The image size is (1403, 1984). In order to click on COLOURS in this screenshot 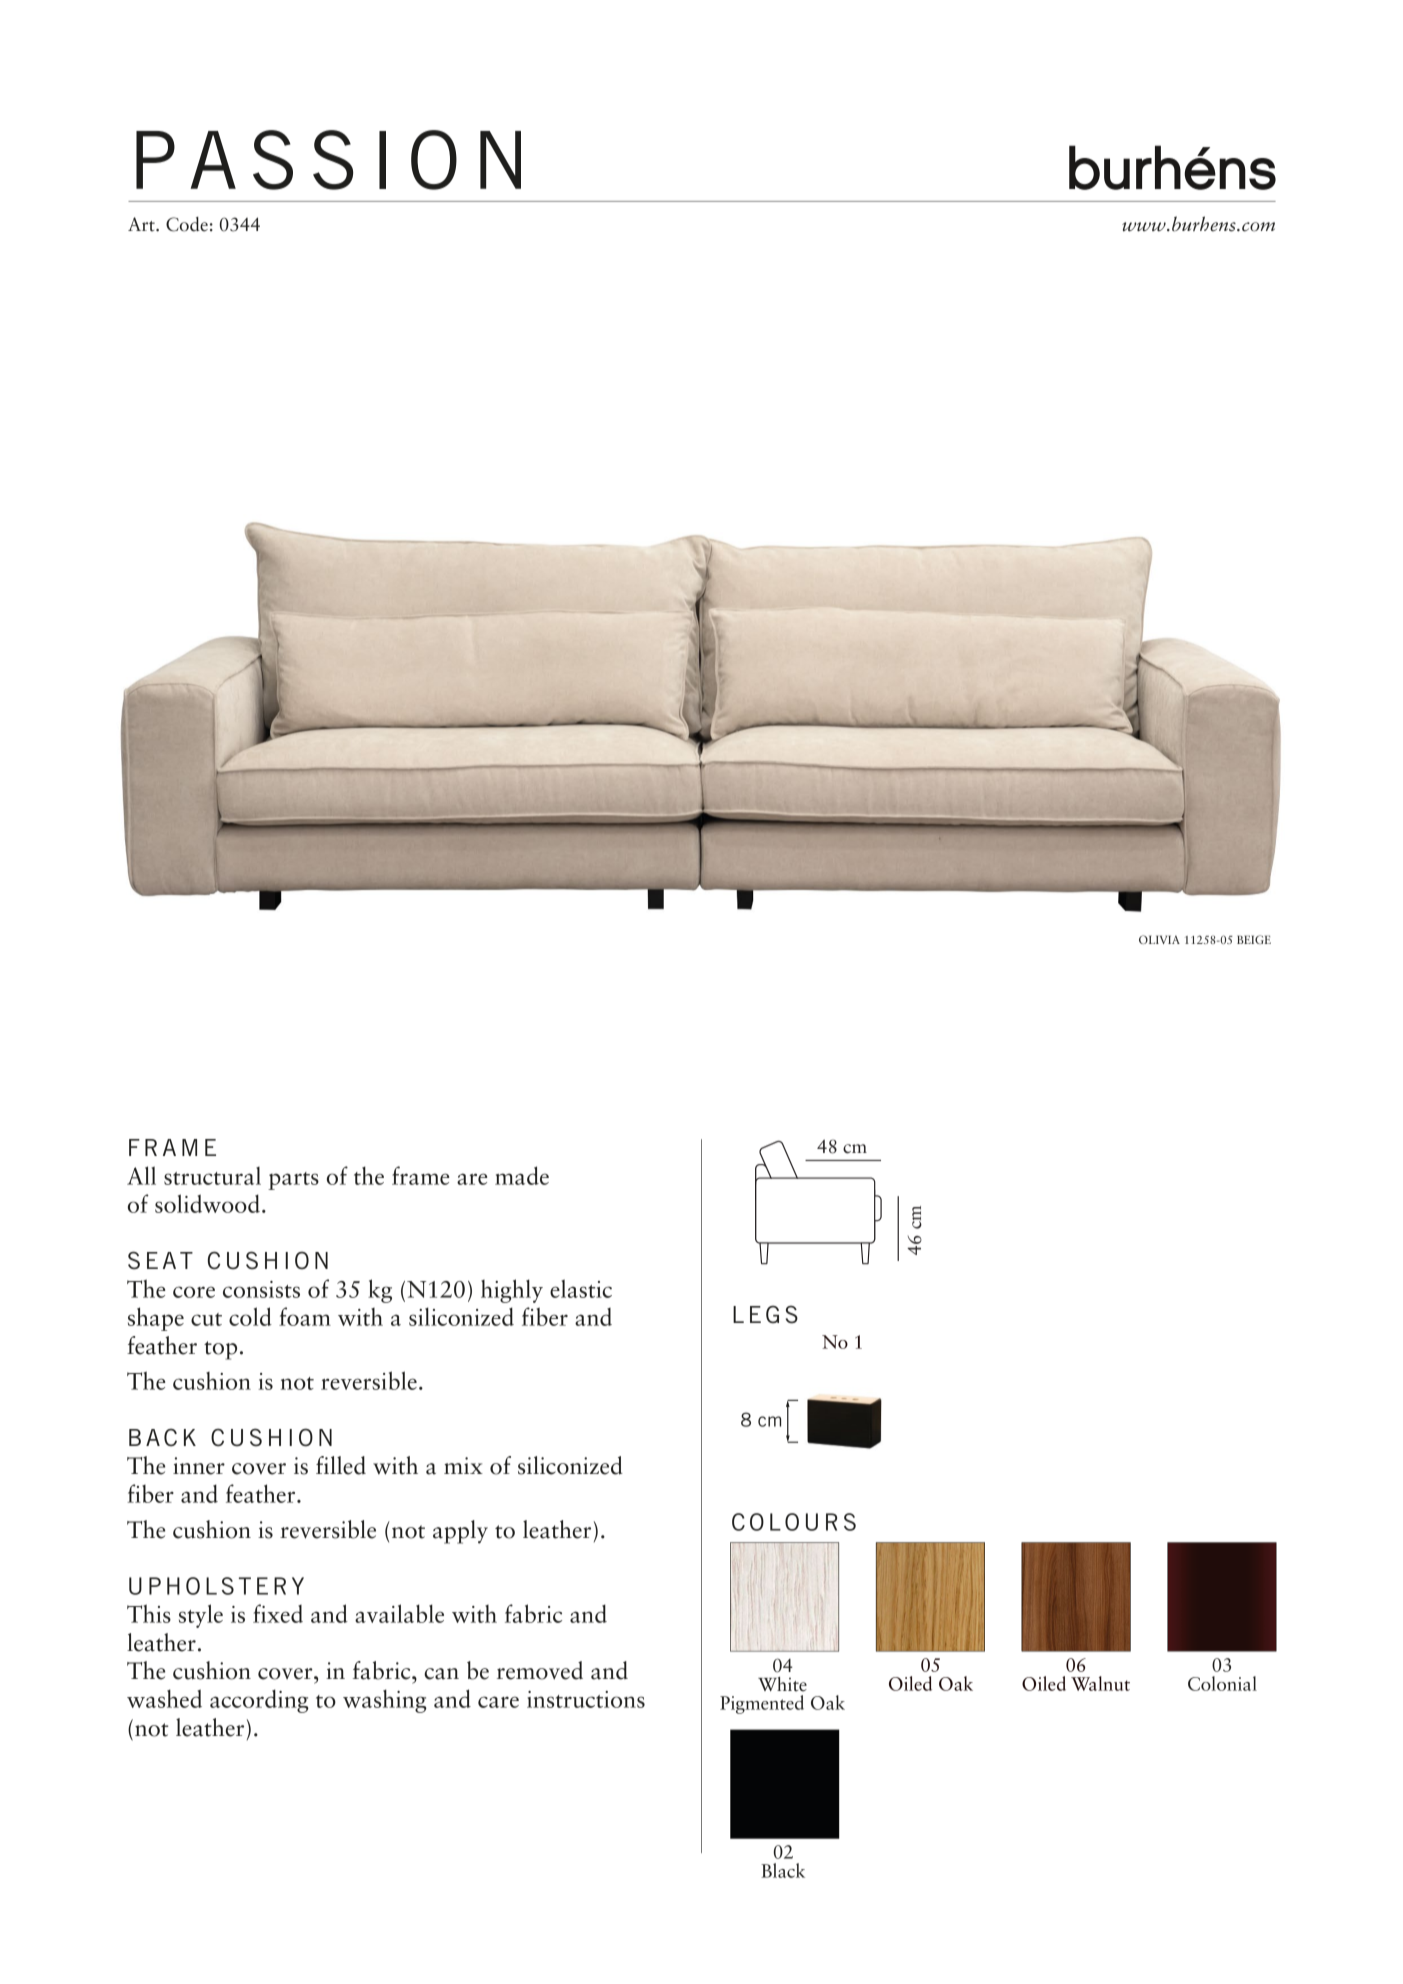, I will do `click(794, 1522)`.
